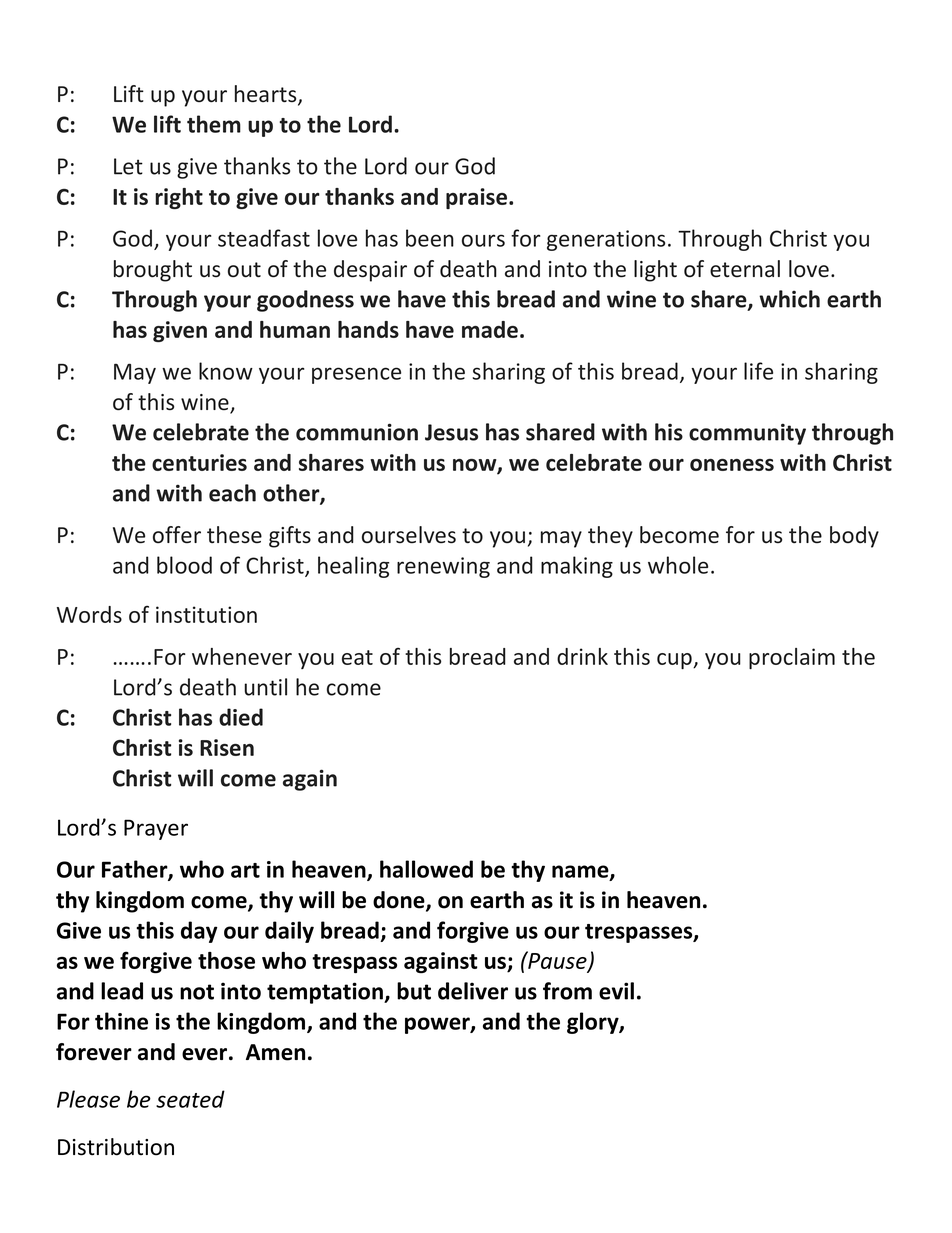 This page has width=952, height=1233. What do you see at coordinates (732, 465) in the page?
I see `oneness` at bounding box center [732, 465].
